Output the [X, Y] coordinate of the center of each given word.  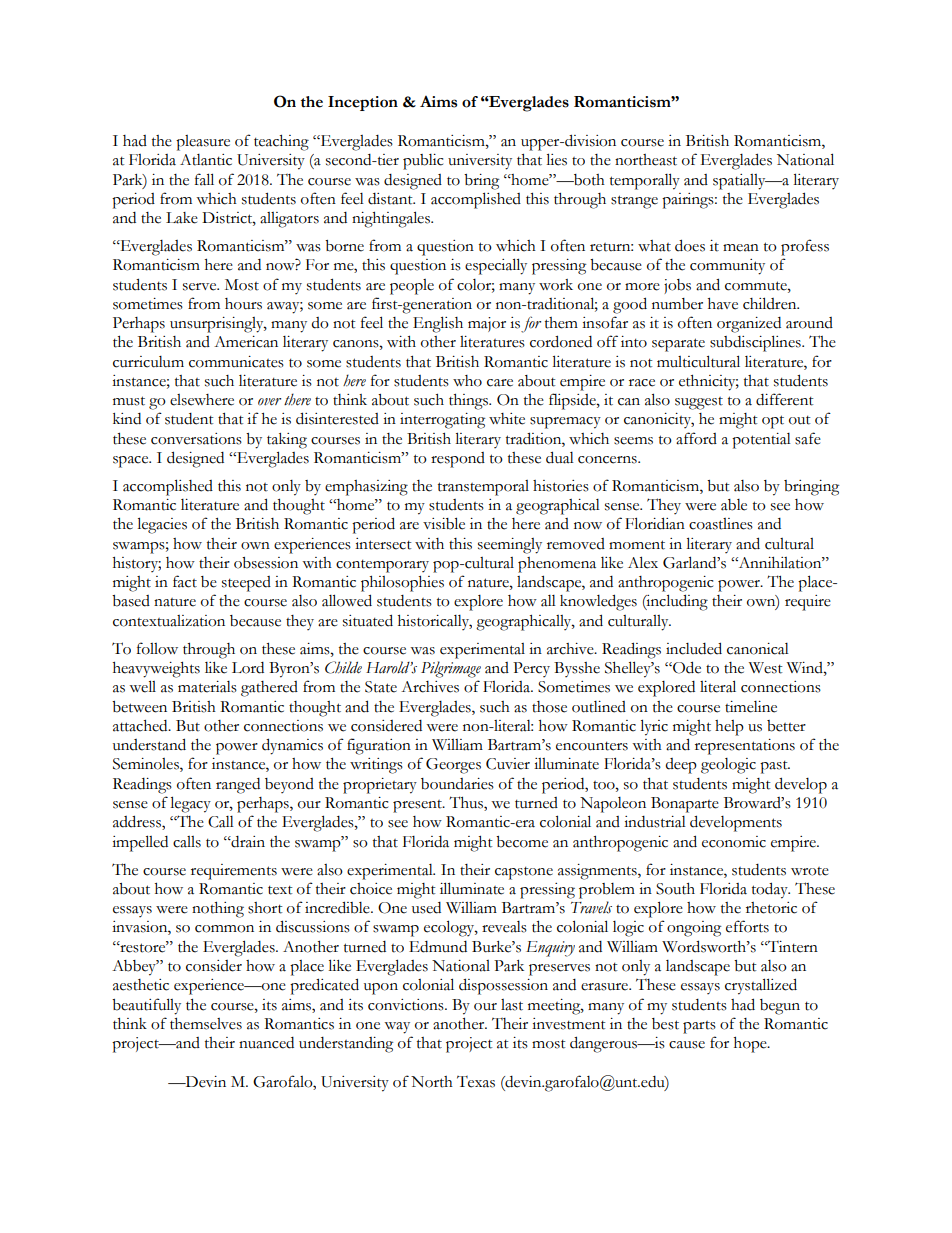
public [423, 162]
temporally [645, 181]
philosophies [402, 584]
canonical [758, 649]
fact [185, 581]
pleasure [203, 143]
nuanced [266, 1043]
